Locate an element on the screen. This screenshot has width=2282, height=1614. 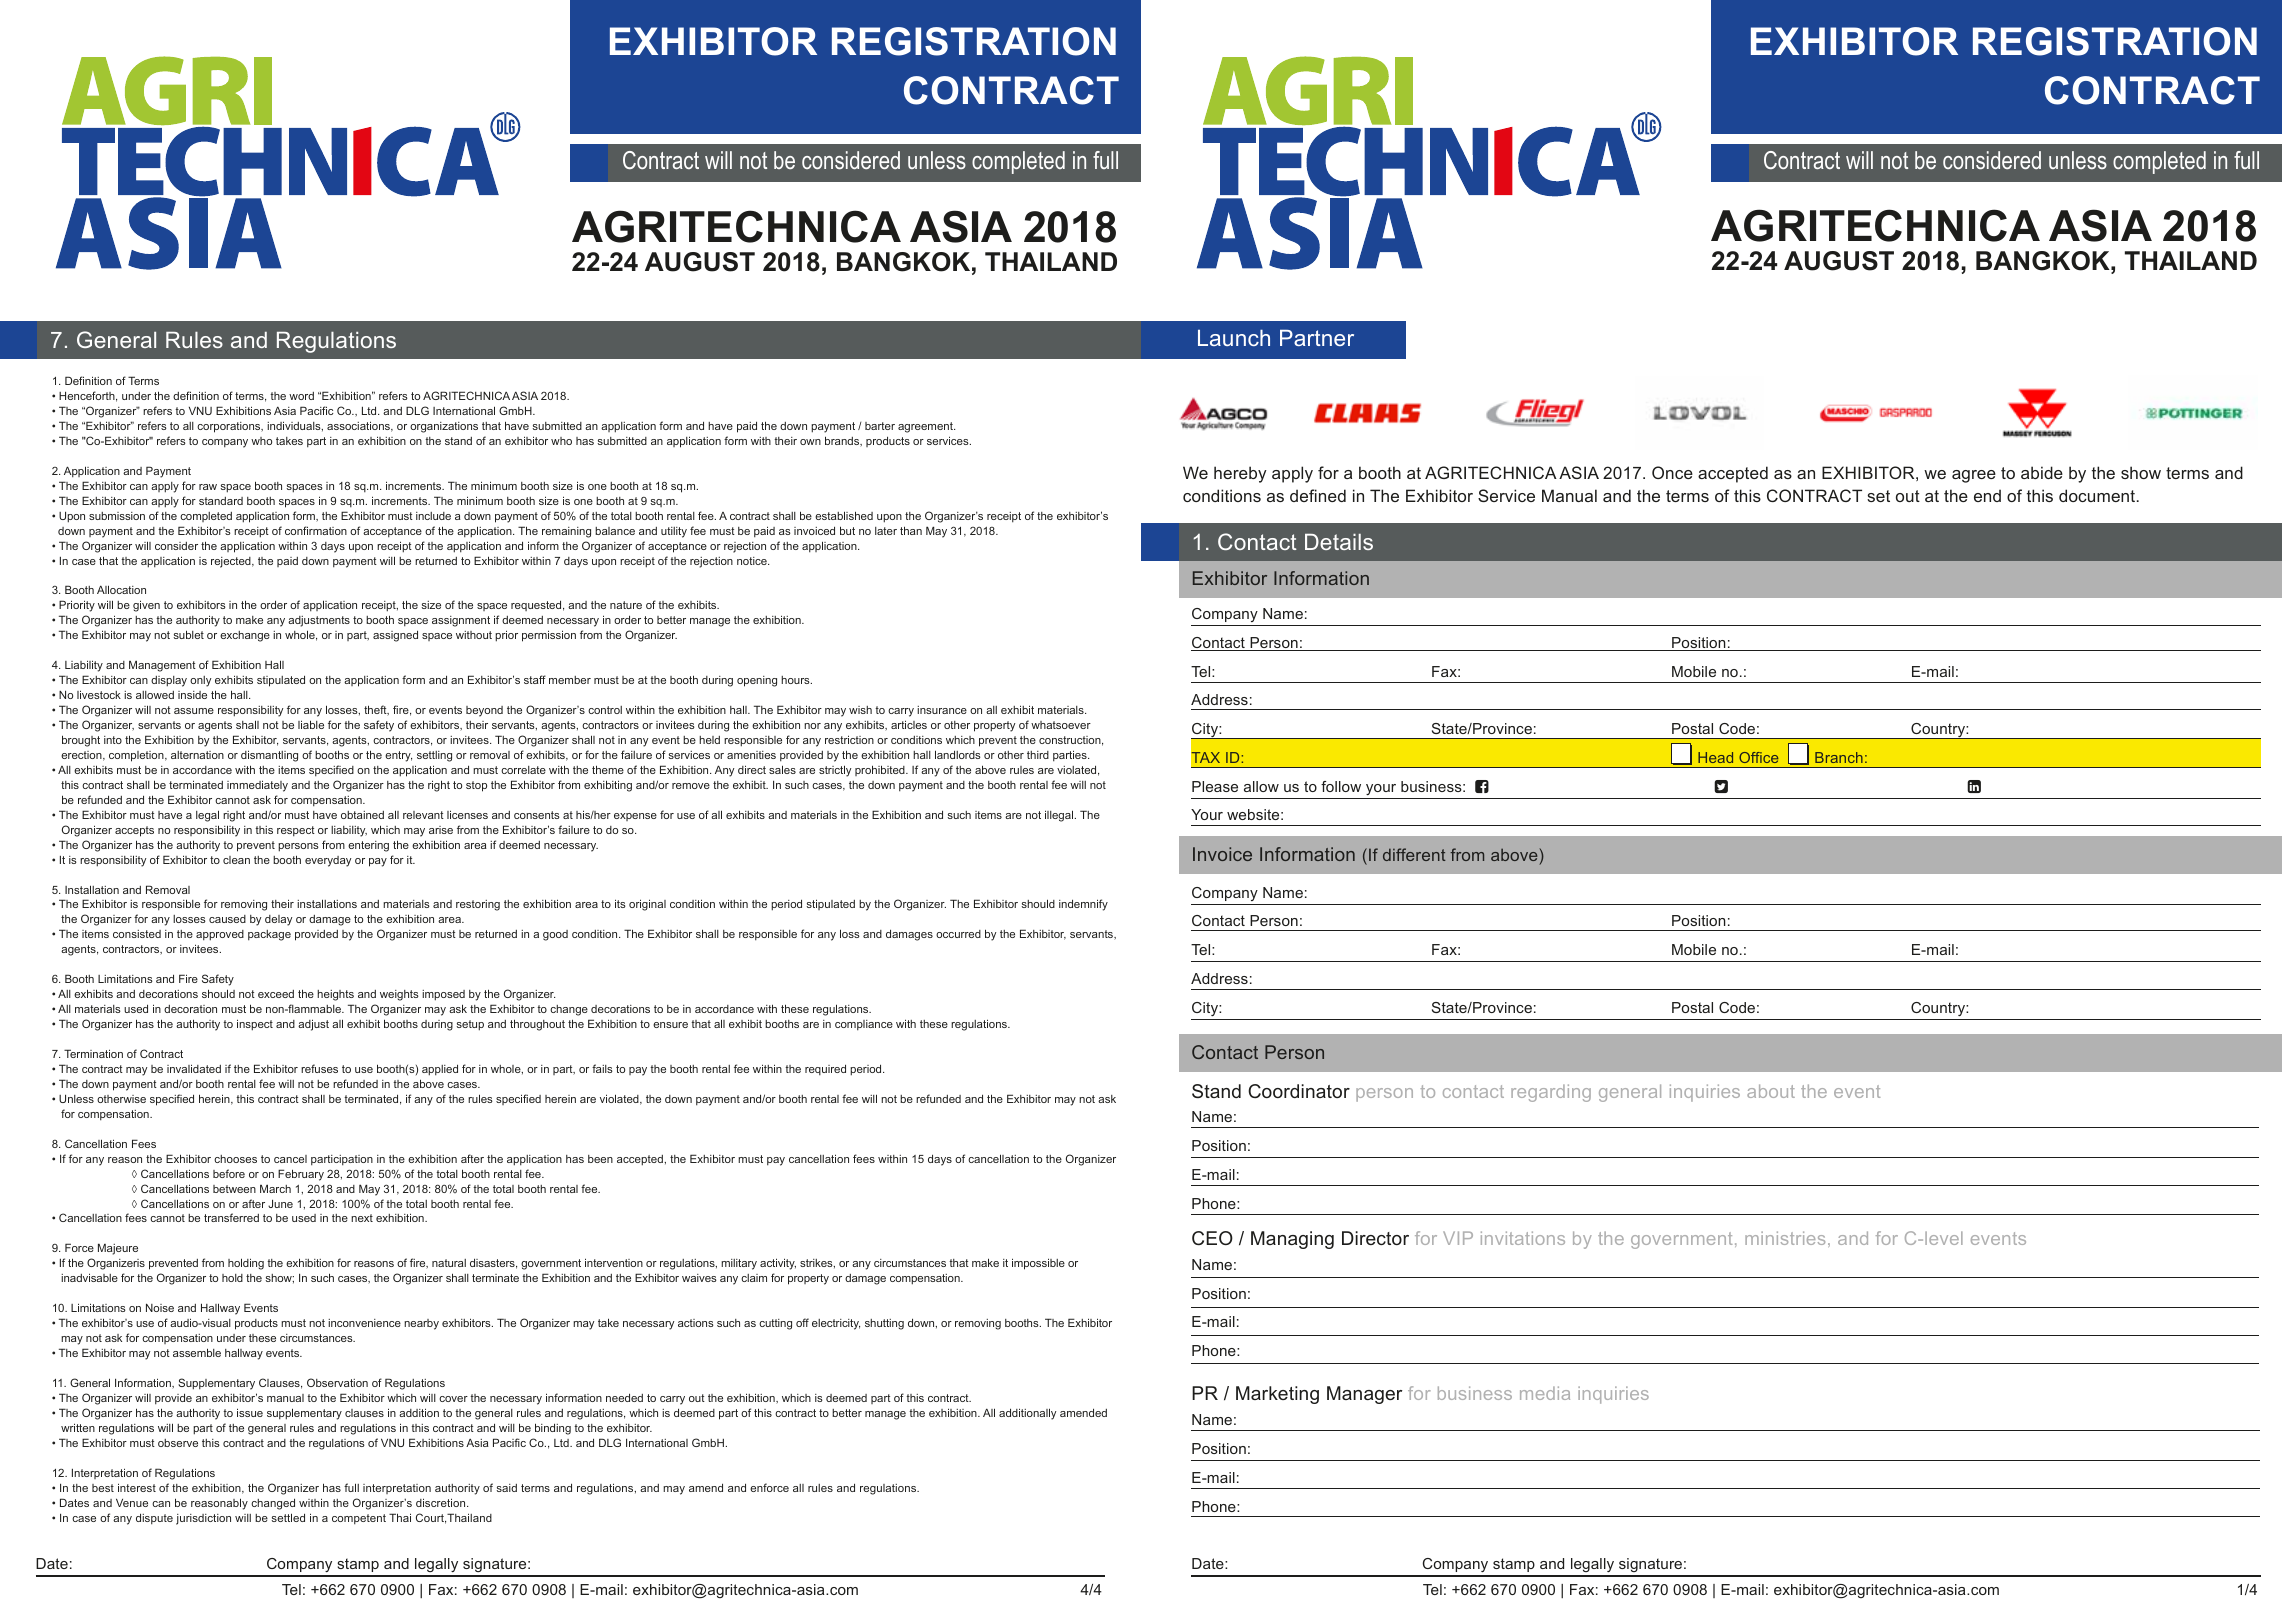
Launch is located at coordinates (1234, 337).
